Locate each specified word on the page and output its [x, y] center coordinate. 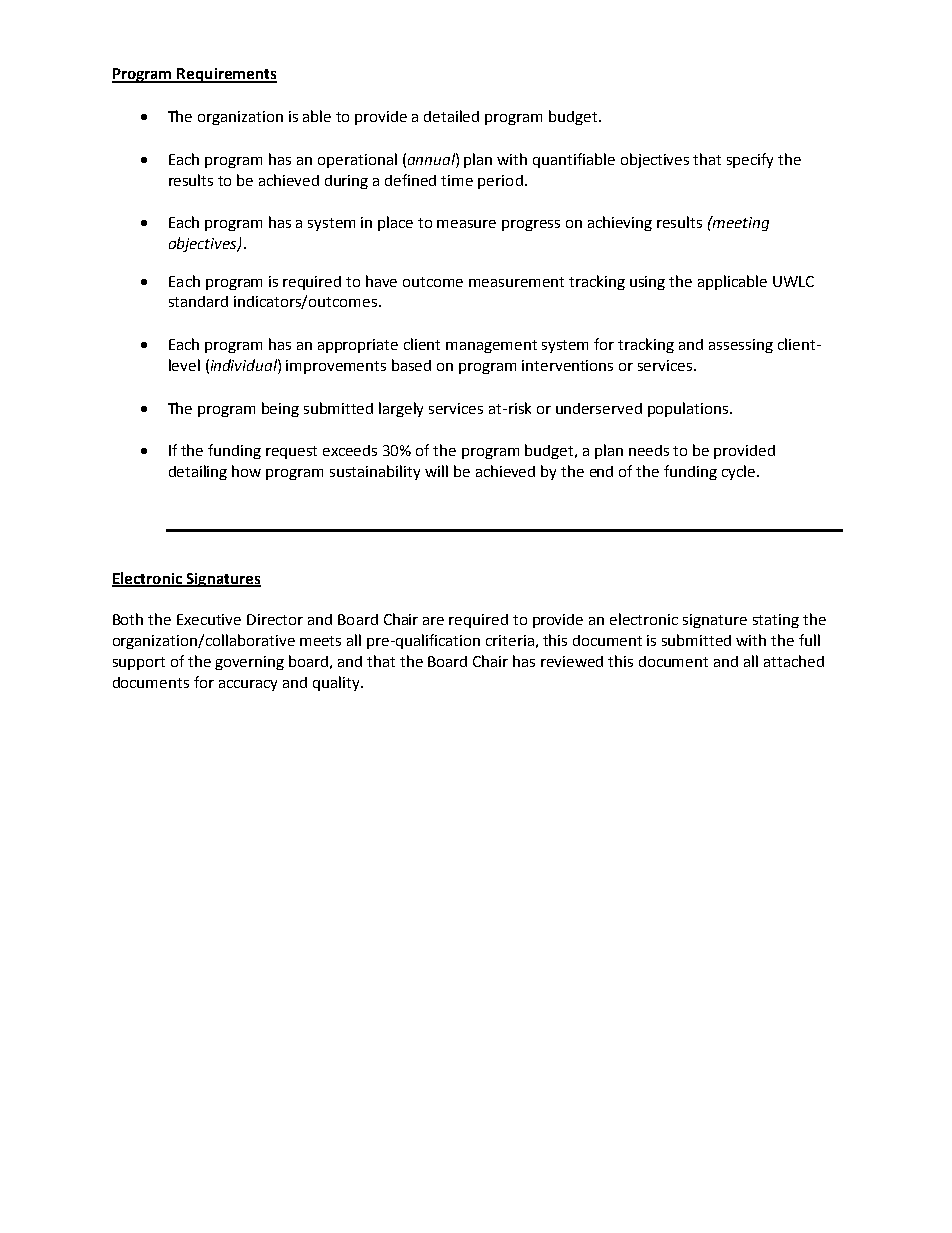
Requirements [226, 75]
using [647, 283]
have [381, 281]
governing [249, 663]
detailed [451, 116]
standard [198, 301]
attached [794, 661]
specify [750, 160]
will [436, 471]
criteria [510, 640]
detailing [198, 472]
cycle [740, 472]
